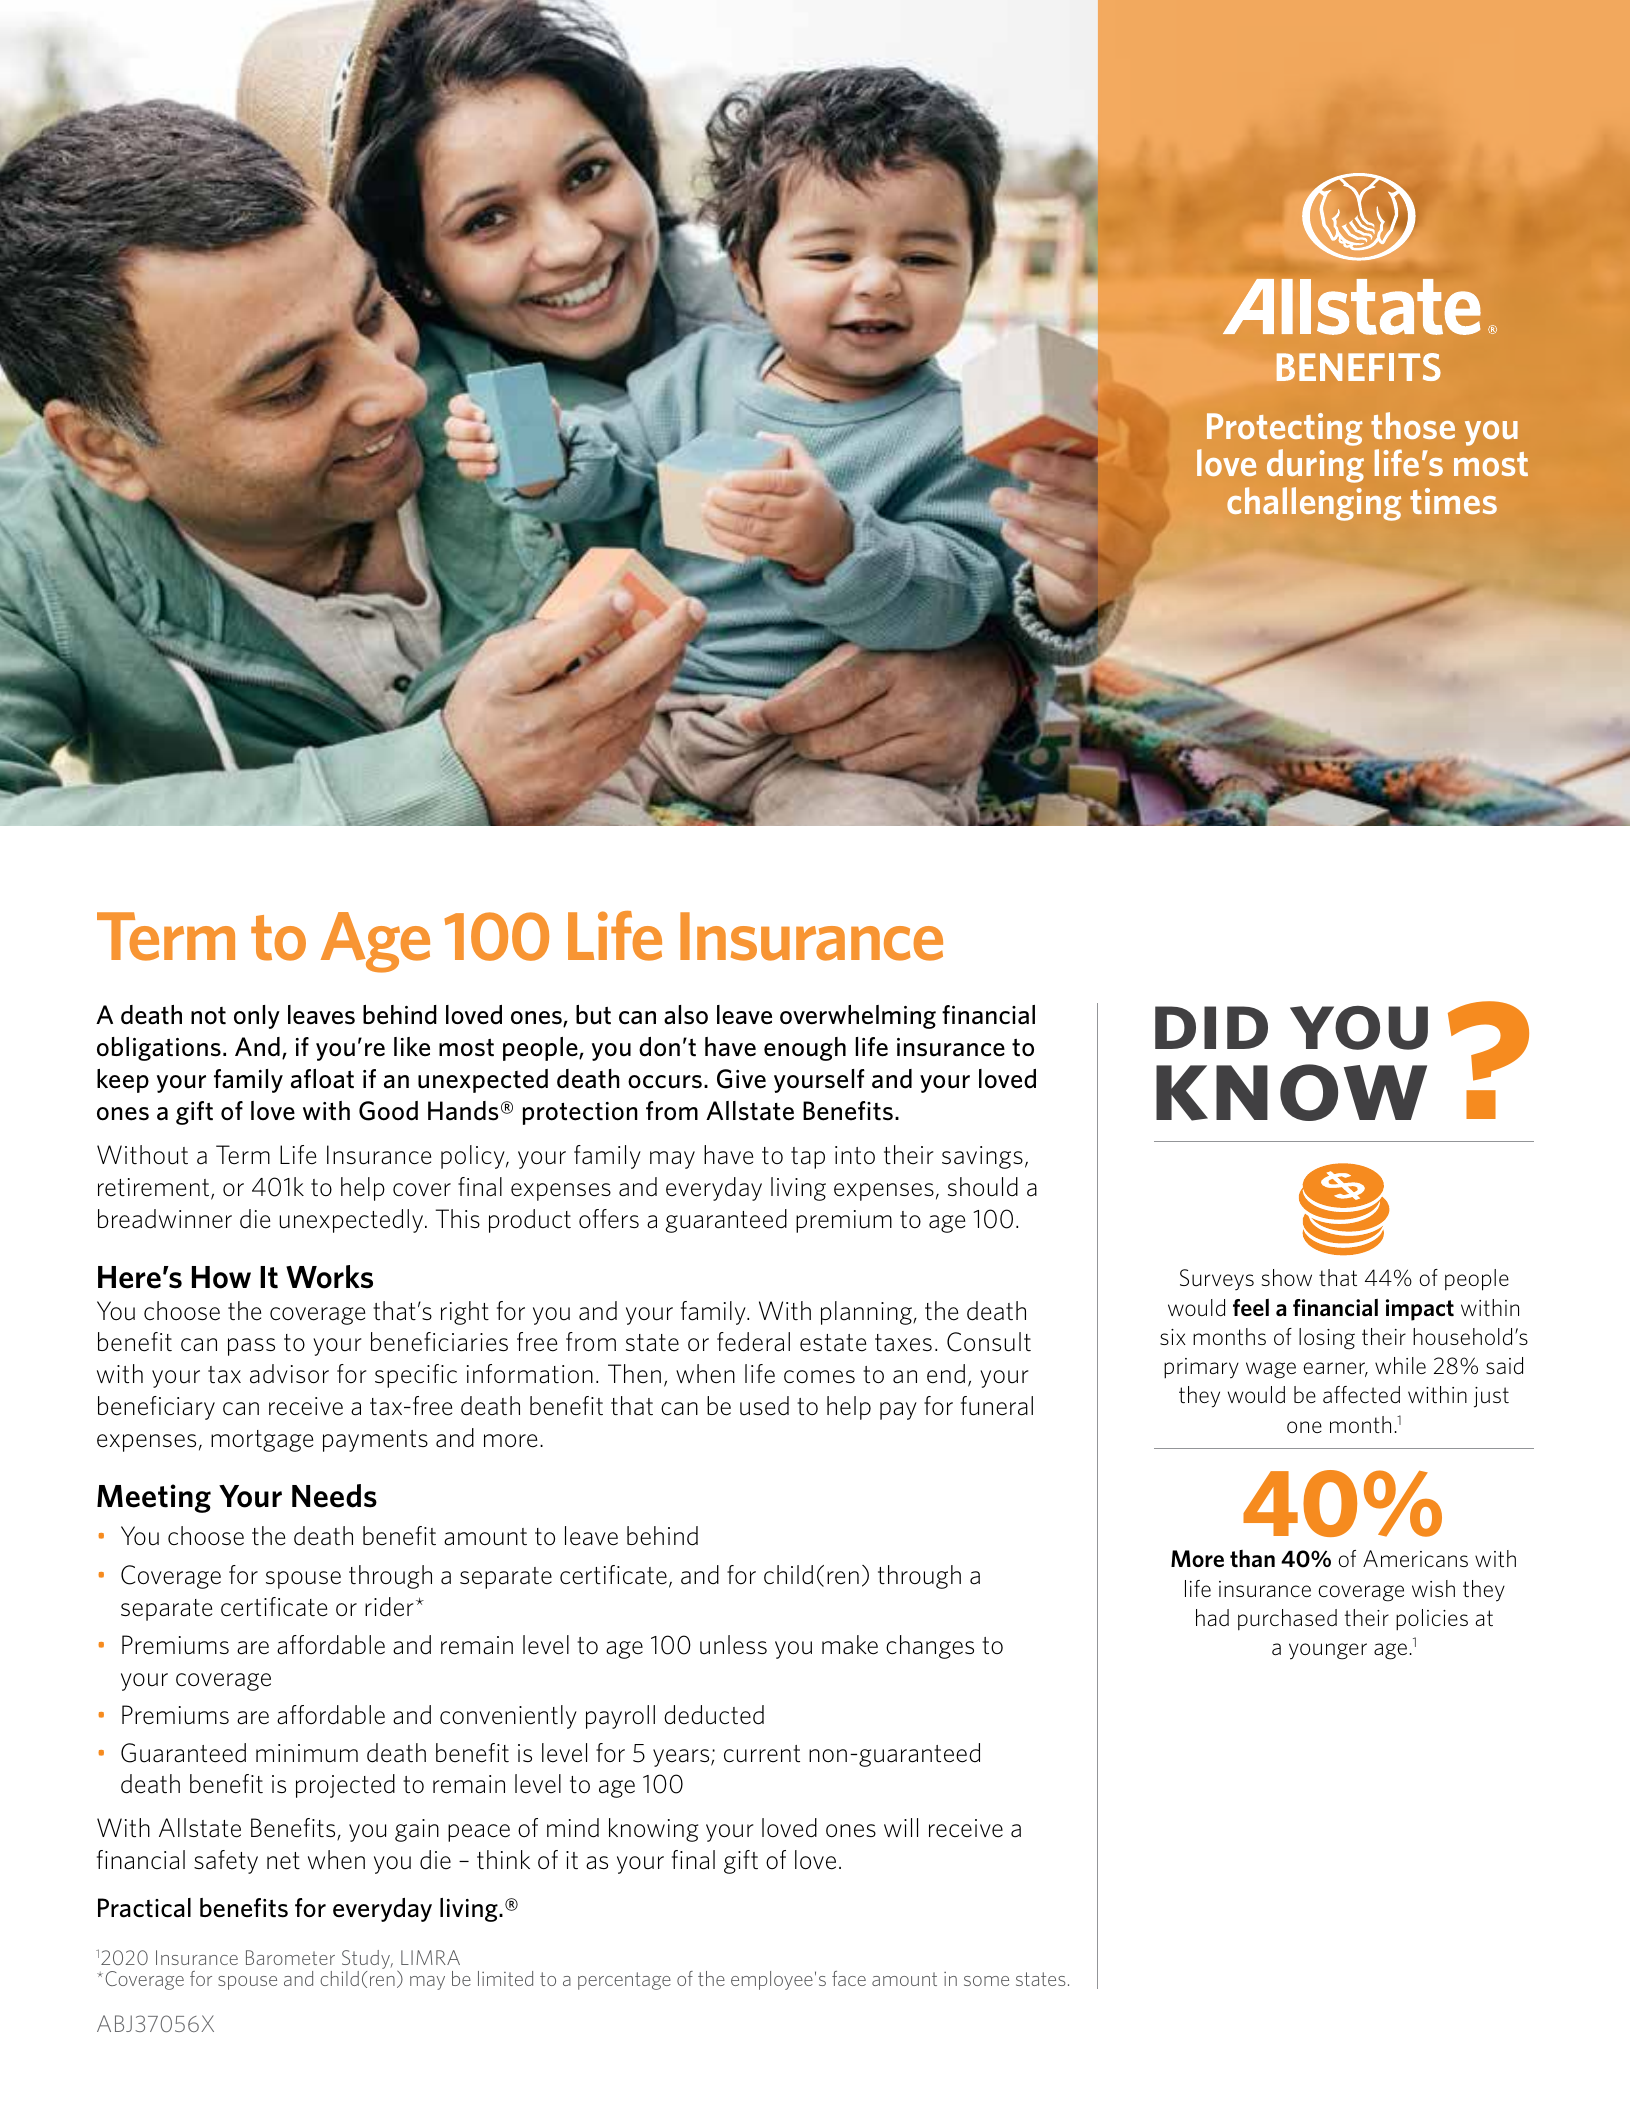  What do you see at coordinates (290, 1957) in the image?
I see `Barometer` at bounding box center [290, 1957].
